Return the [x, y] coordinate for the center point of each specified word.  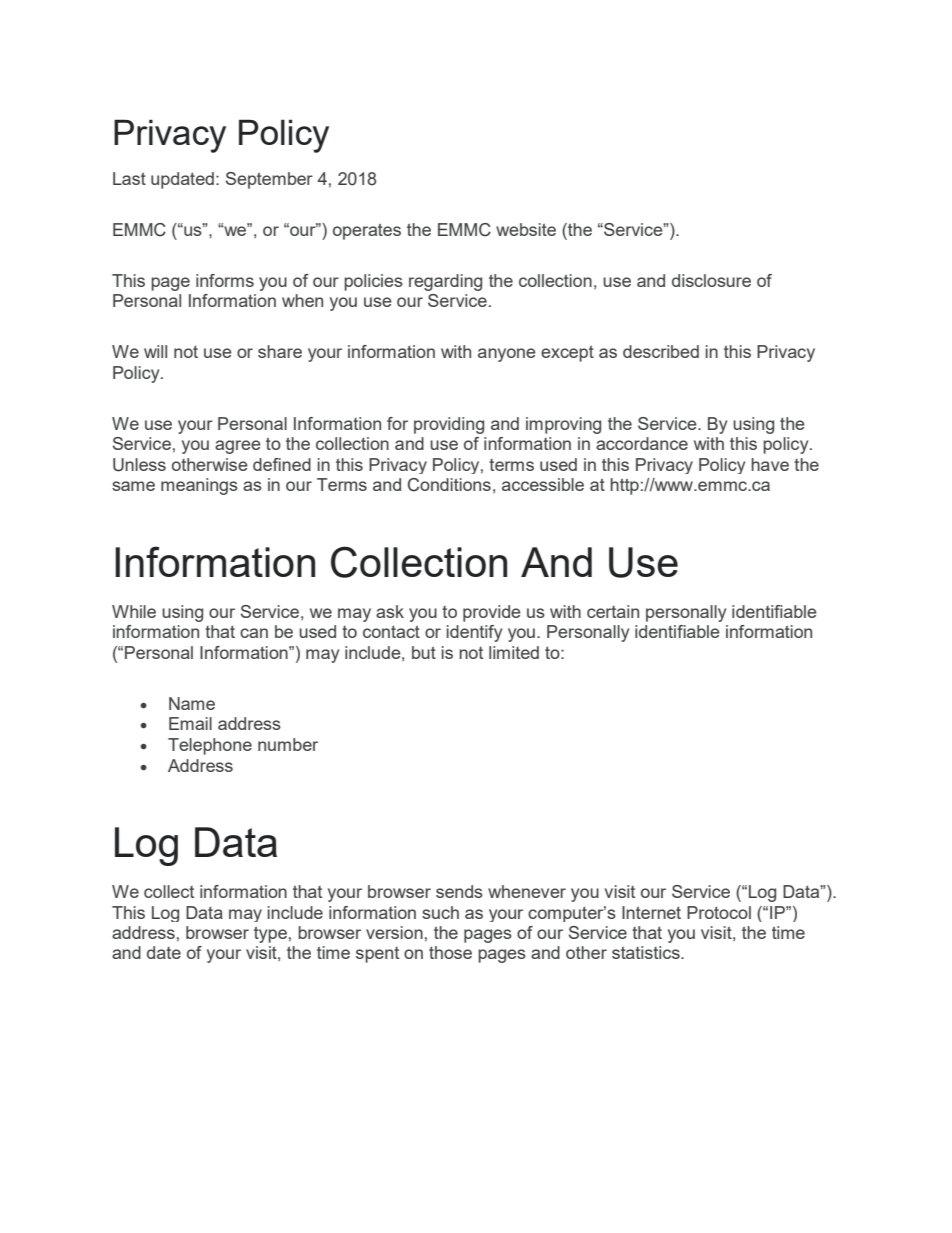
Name [192, 703]
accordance [642, 443]
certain [613, 611]
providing [449, 425]
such [440, 912]
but [424, 652]
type [270, 934]
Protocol [719, 912]
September [269, 180]
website [526, 229]
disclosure [711, 280]
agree [238, 447]
